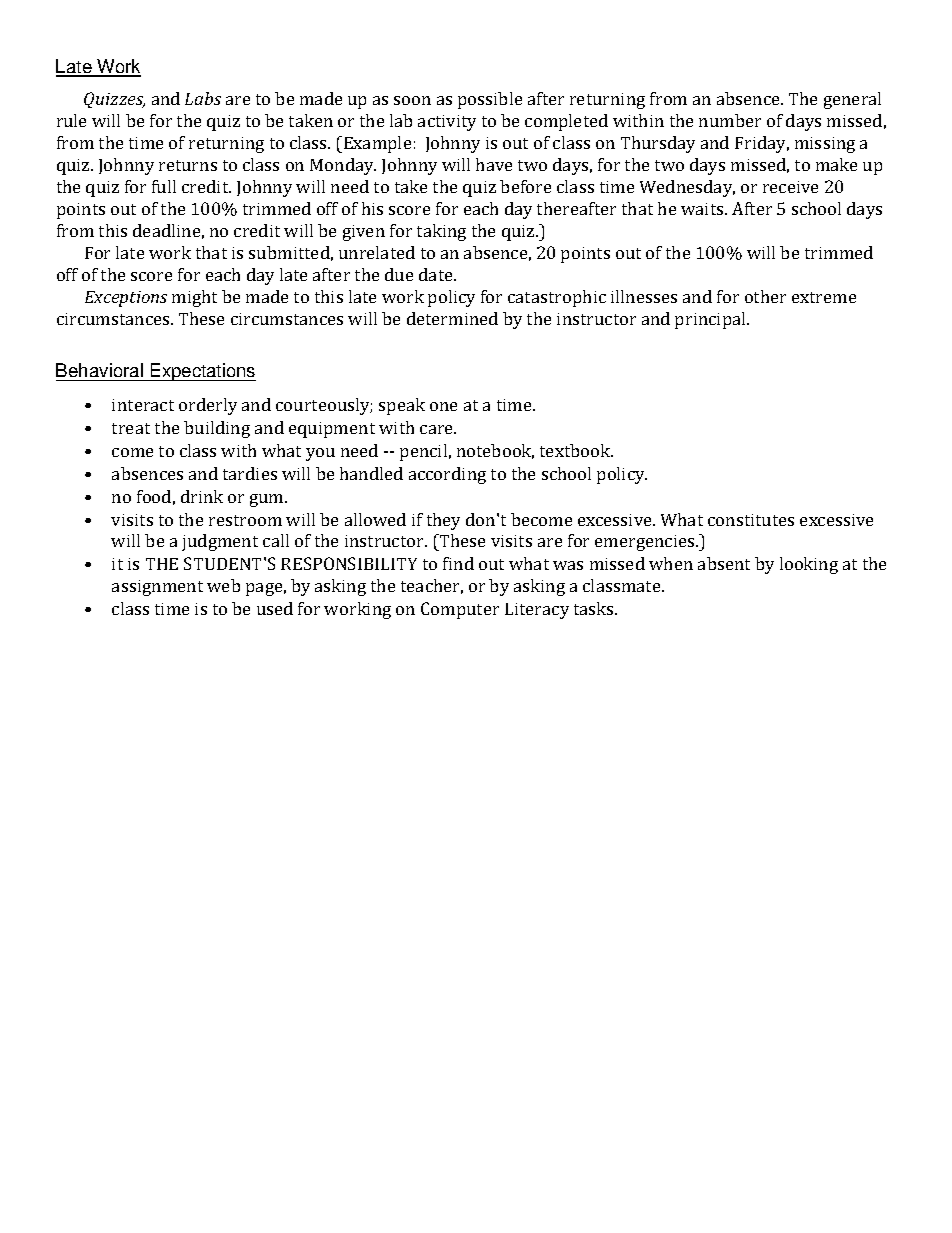 The height and width of the image is (1233, 952). What do you see at coordinates (751, 520) in the image?
I see `constitutes` at bounding box center [751, 520].
